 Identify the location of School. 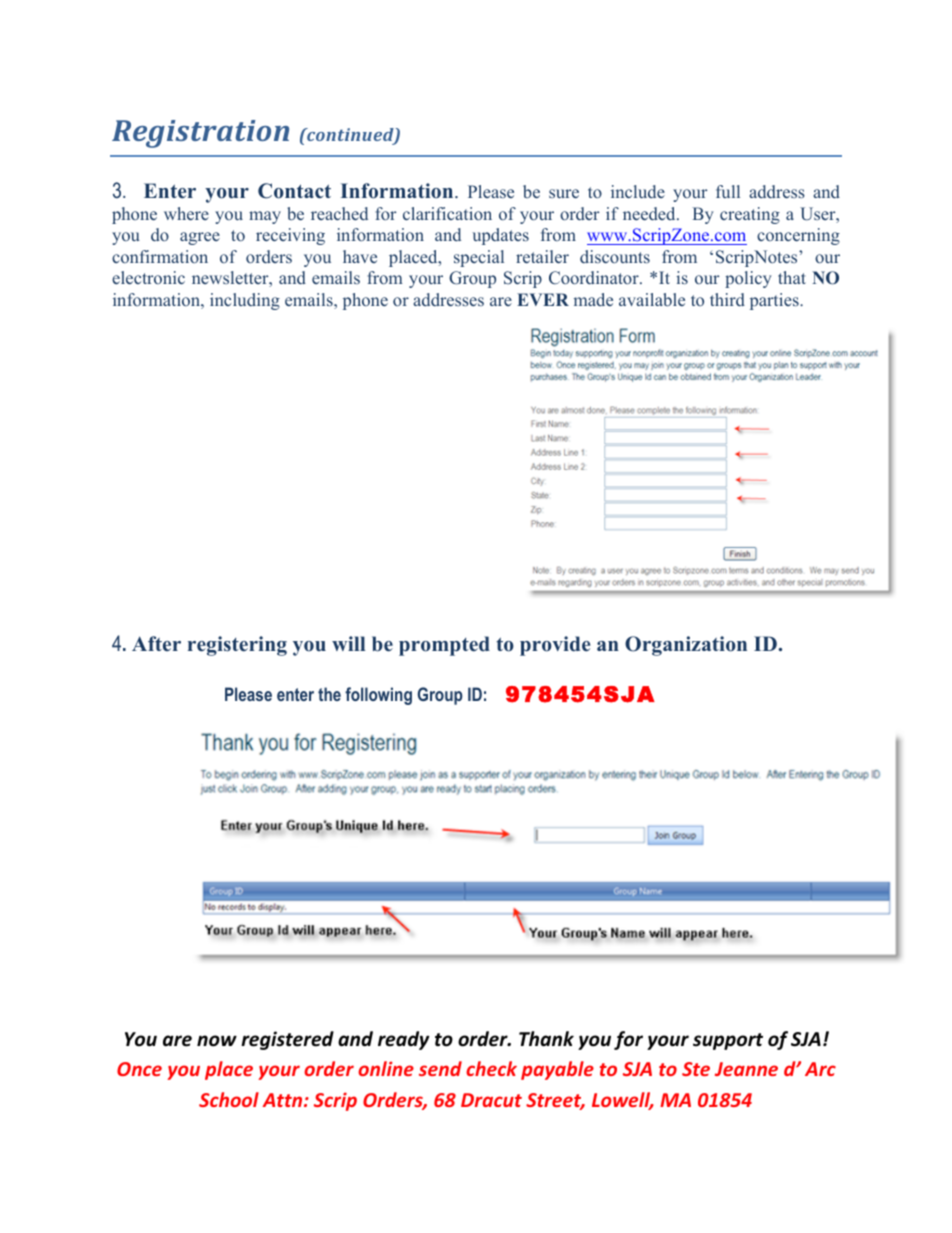
(229, 1099).
